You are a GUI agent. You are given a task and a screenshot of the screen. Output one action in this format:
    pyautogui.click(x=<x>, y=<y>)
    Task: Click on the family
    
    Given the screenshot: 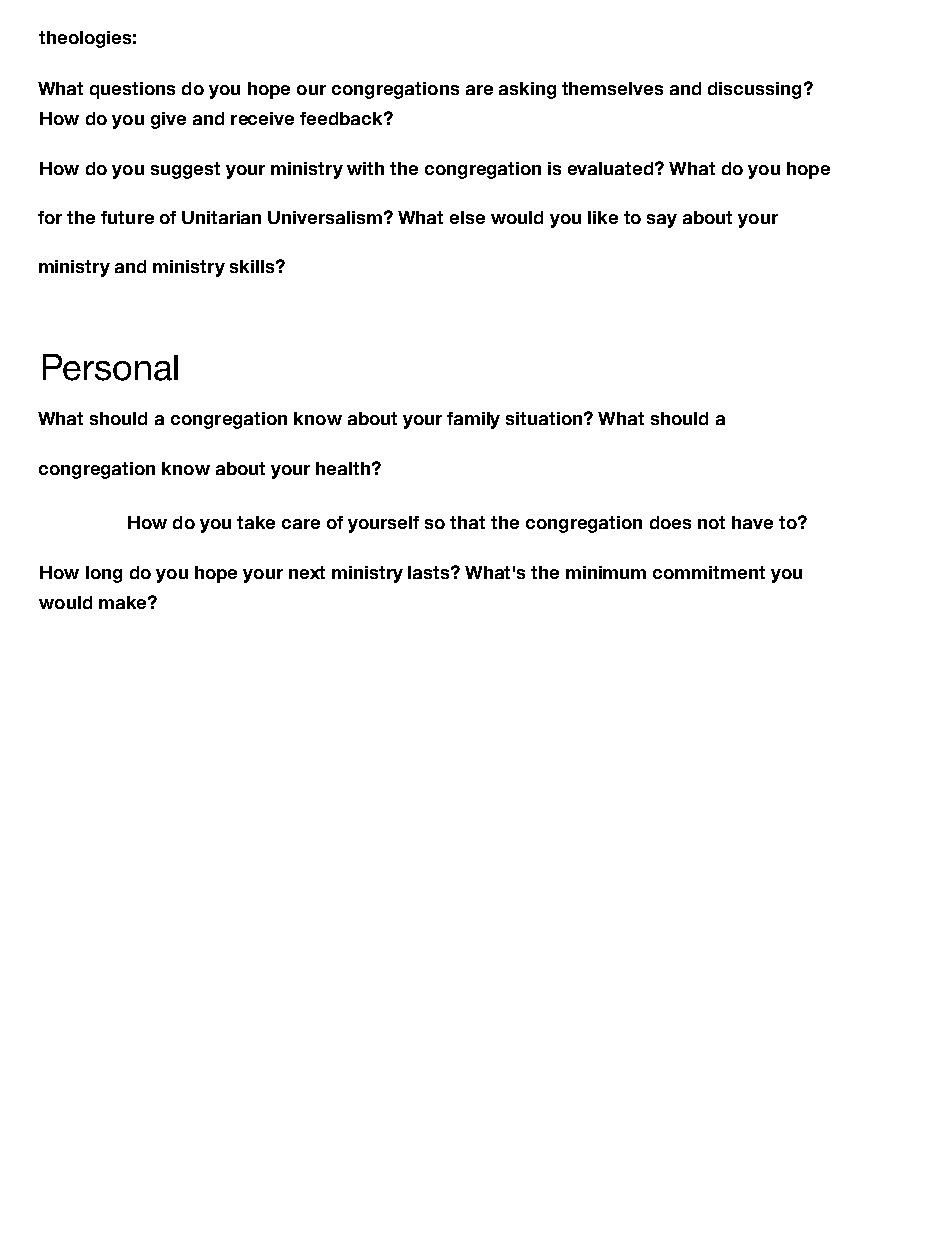 What is the action you would take?
    pyautogui.click(x=473, y=420)
